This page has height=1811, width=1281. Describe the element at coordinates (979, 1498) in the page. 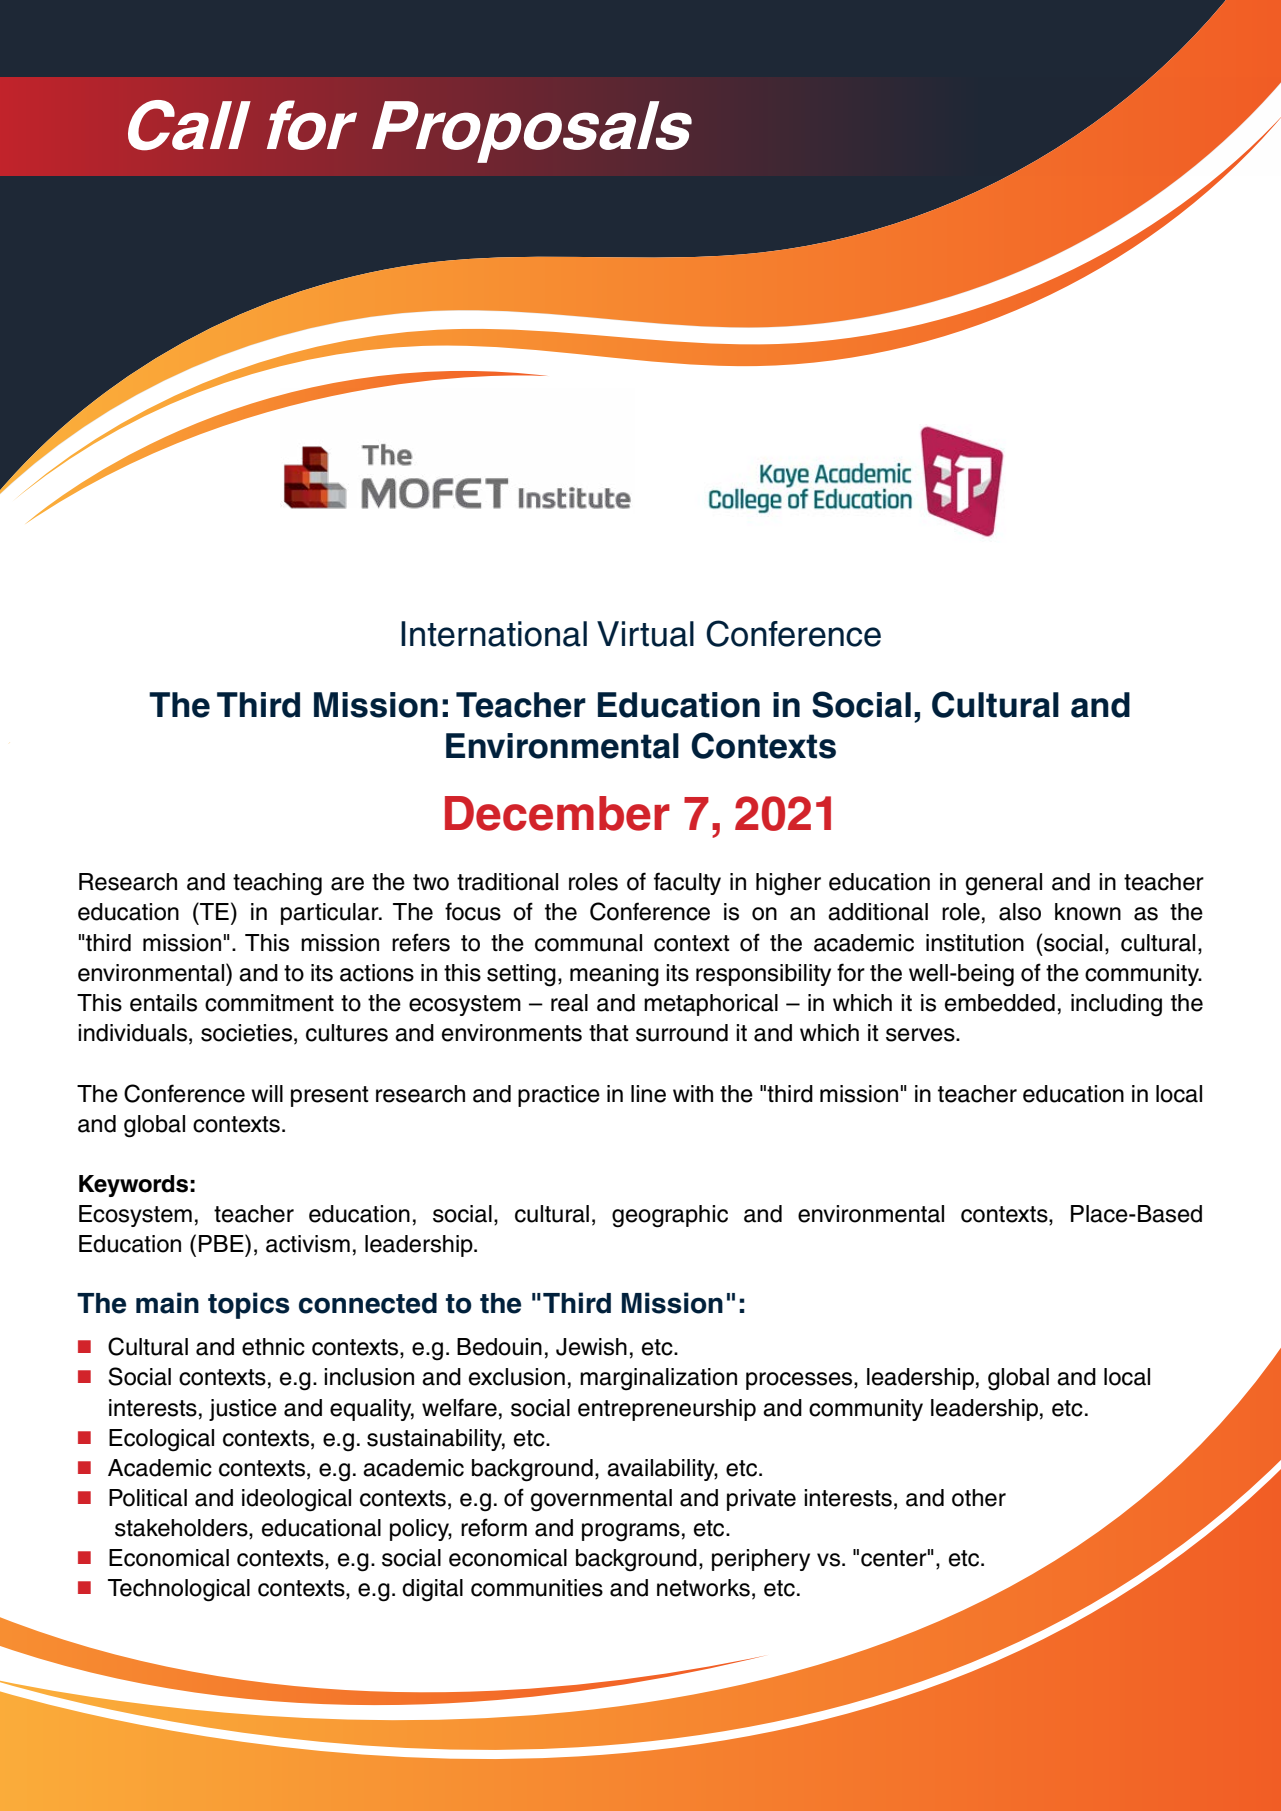

I see `other` at that location.
